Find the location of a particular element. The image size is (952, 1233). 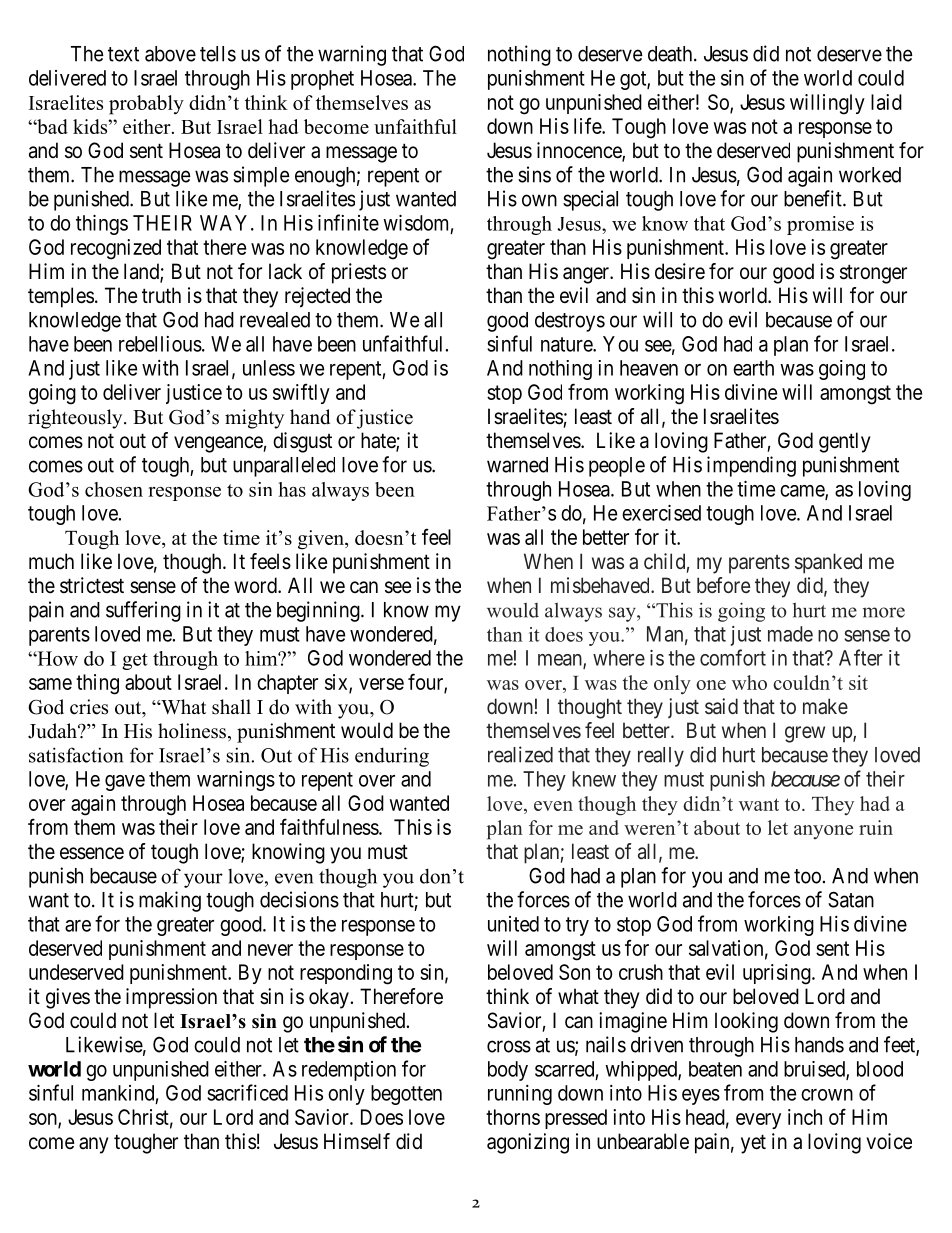

united is located at coordinates (513, 924).
